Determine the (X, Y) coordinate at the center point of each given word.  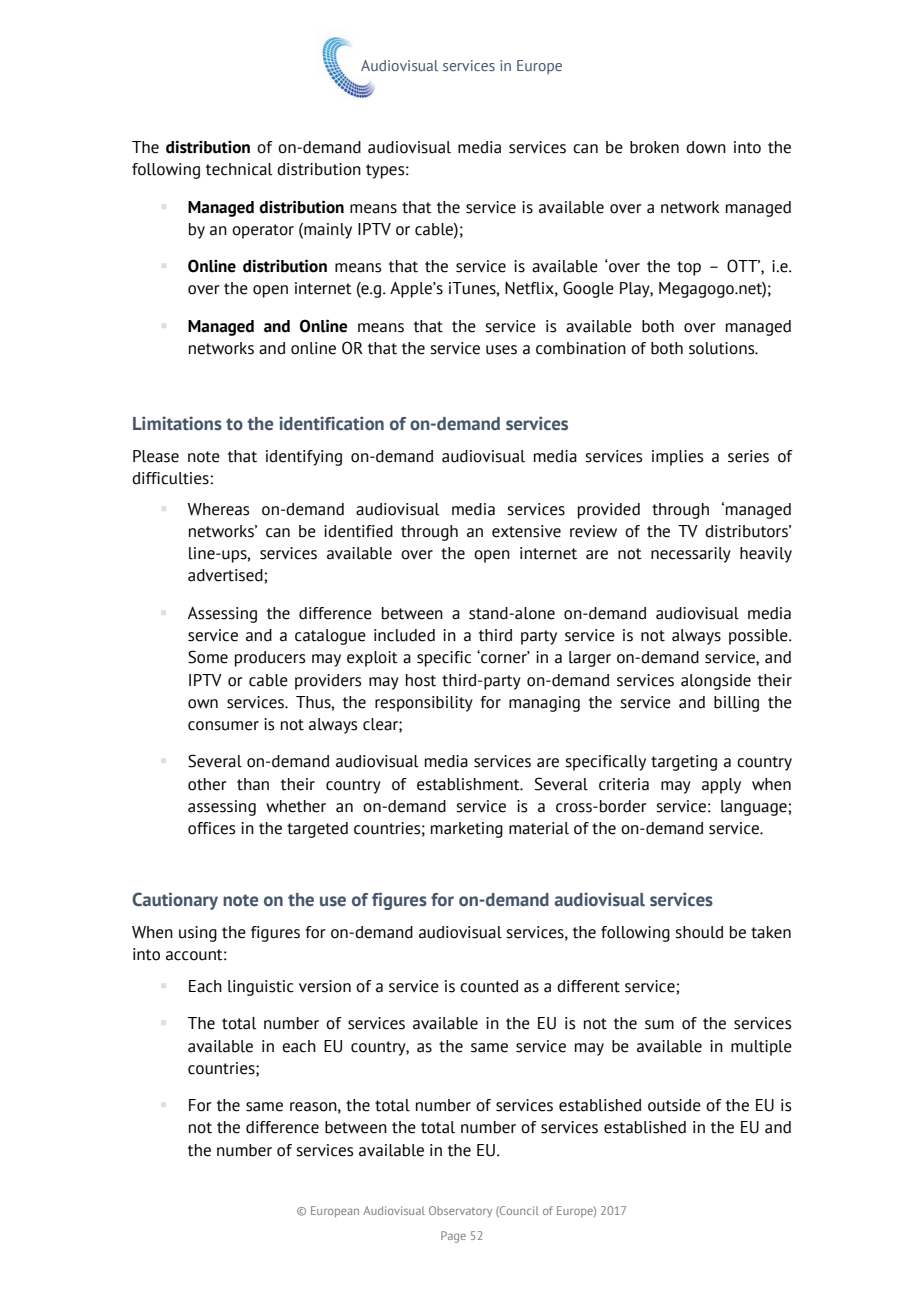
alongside (716, 682)
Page (453, 1237)
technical (239, 169)
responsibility (424, 704)
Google (588, 289)
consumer (223, 726)
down (706, 147)
